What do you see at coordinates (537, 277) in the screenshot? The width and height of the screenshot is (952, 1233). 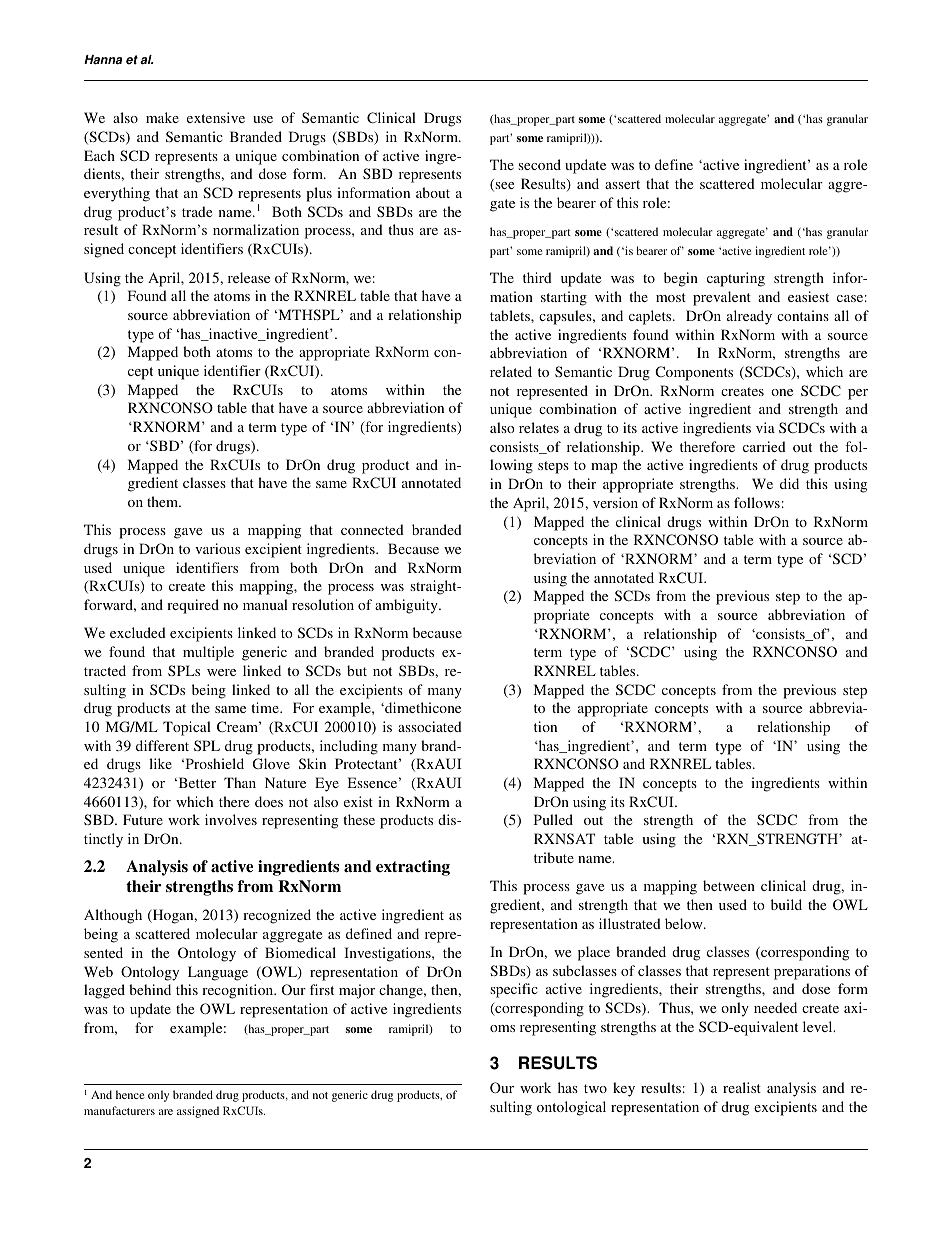 I see `third` at bounding box center [537, 277].
